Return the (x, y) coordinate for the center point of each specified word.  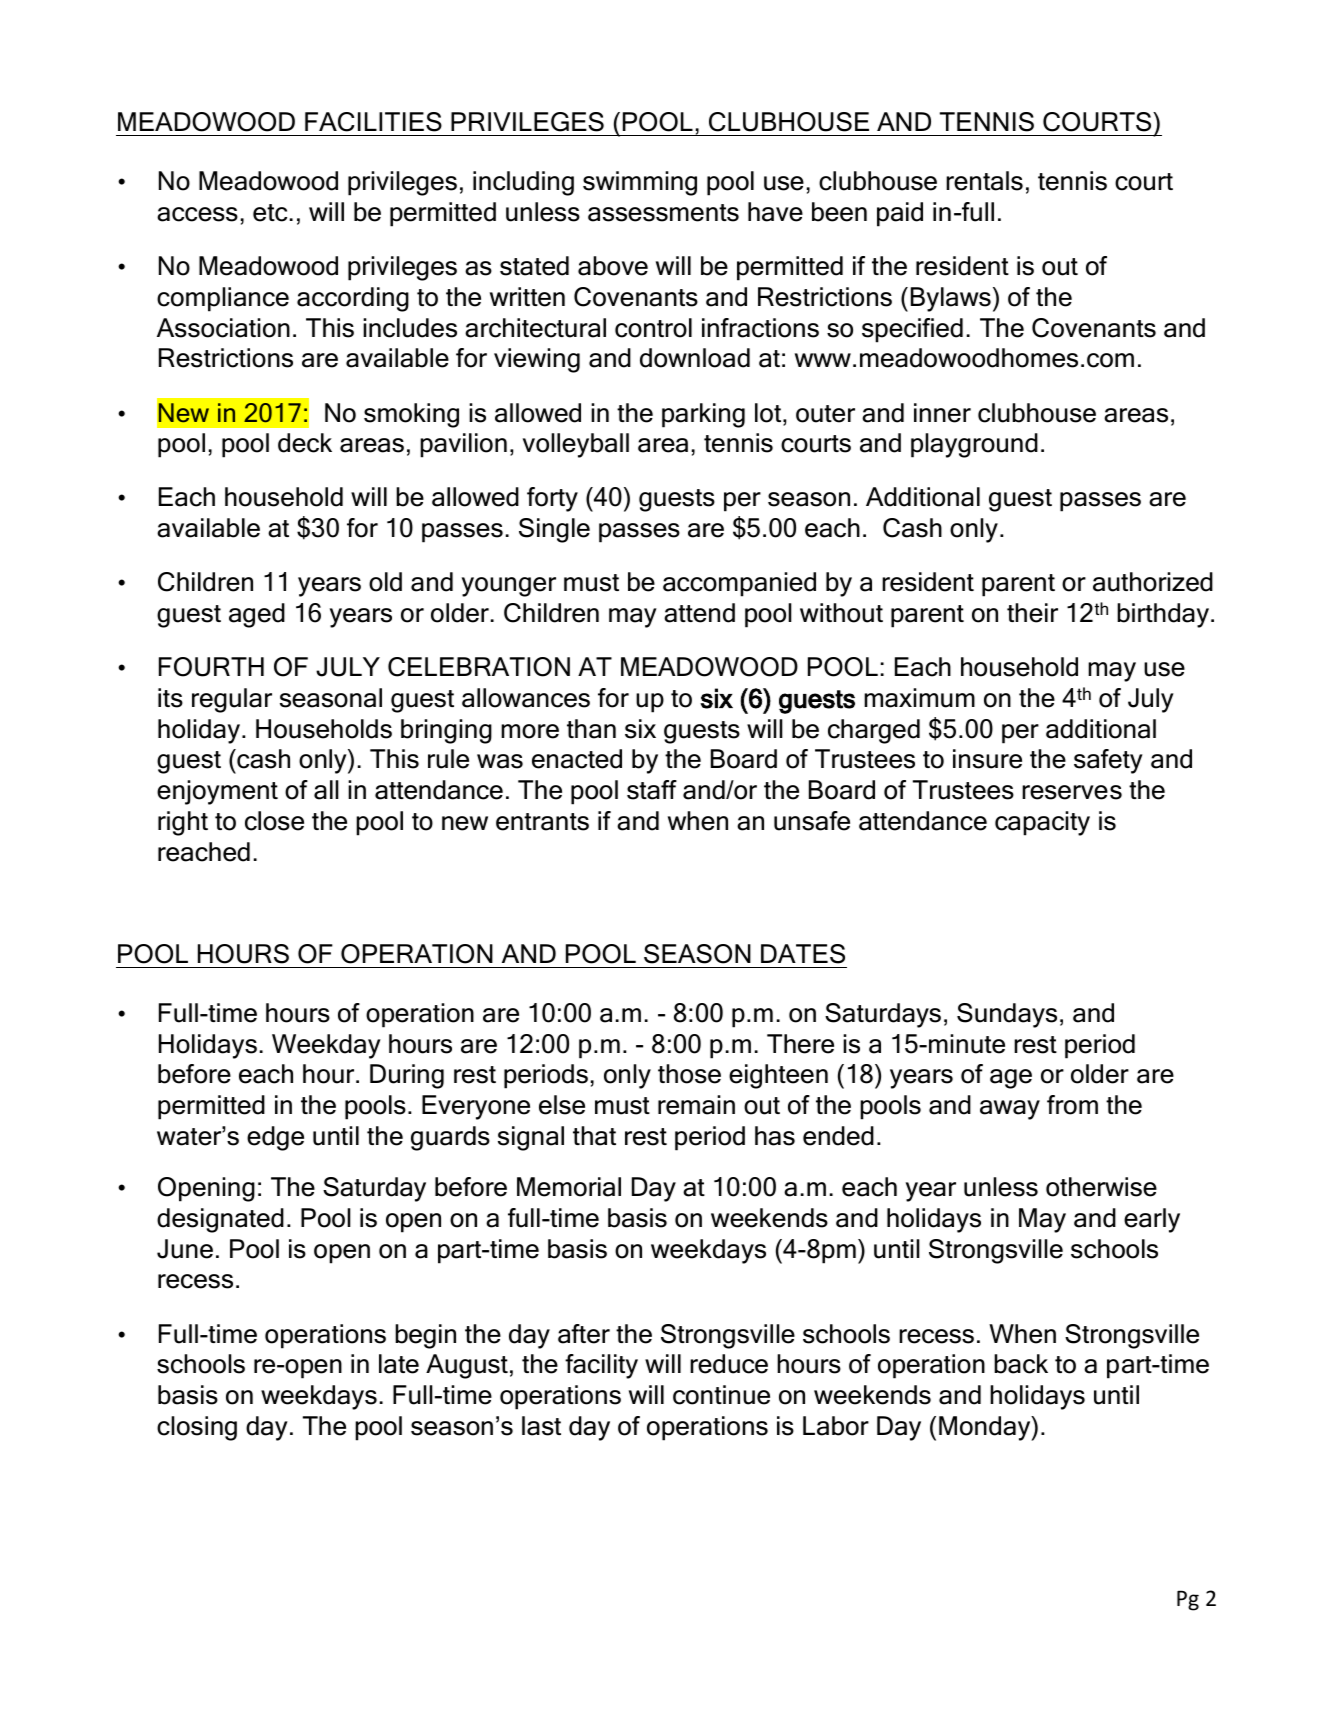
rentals (984, 181)
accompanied (739, 584)
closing (197, 1428)
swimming (640, 183)
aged (257, 615)
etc (270, 213)
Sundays (1007, 1015)
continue (721, 1395)
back (1021, 1364)
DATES (803, 954)
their (1032, 613)
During (407, 1076)
